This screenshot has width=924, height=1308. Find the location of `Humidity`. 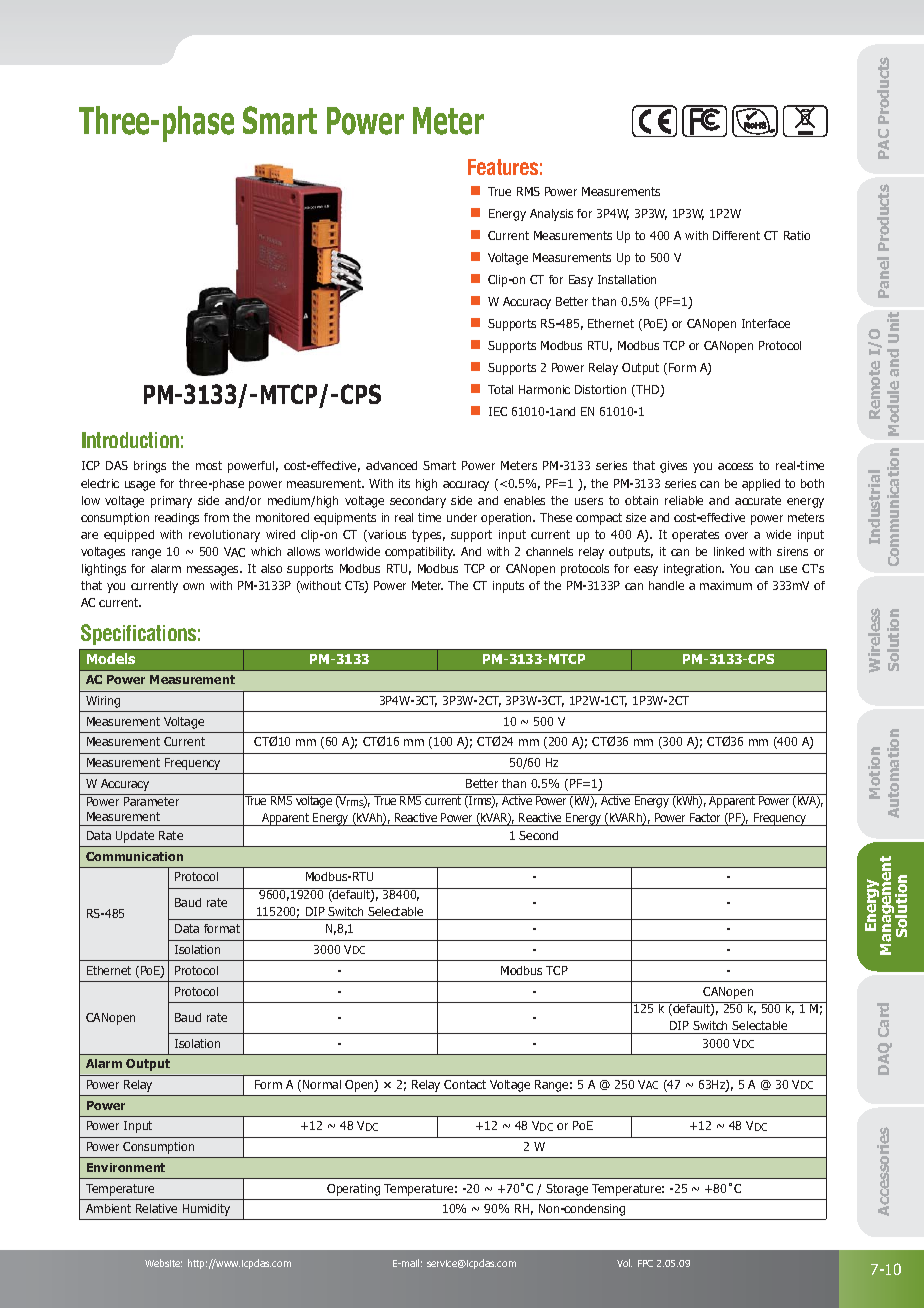

Humidity is located at coordinates (206, 1210).
